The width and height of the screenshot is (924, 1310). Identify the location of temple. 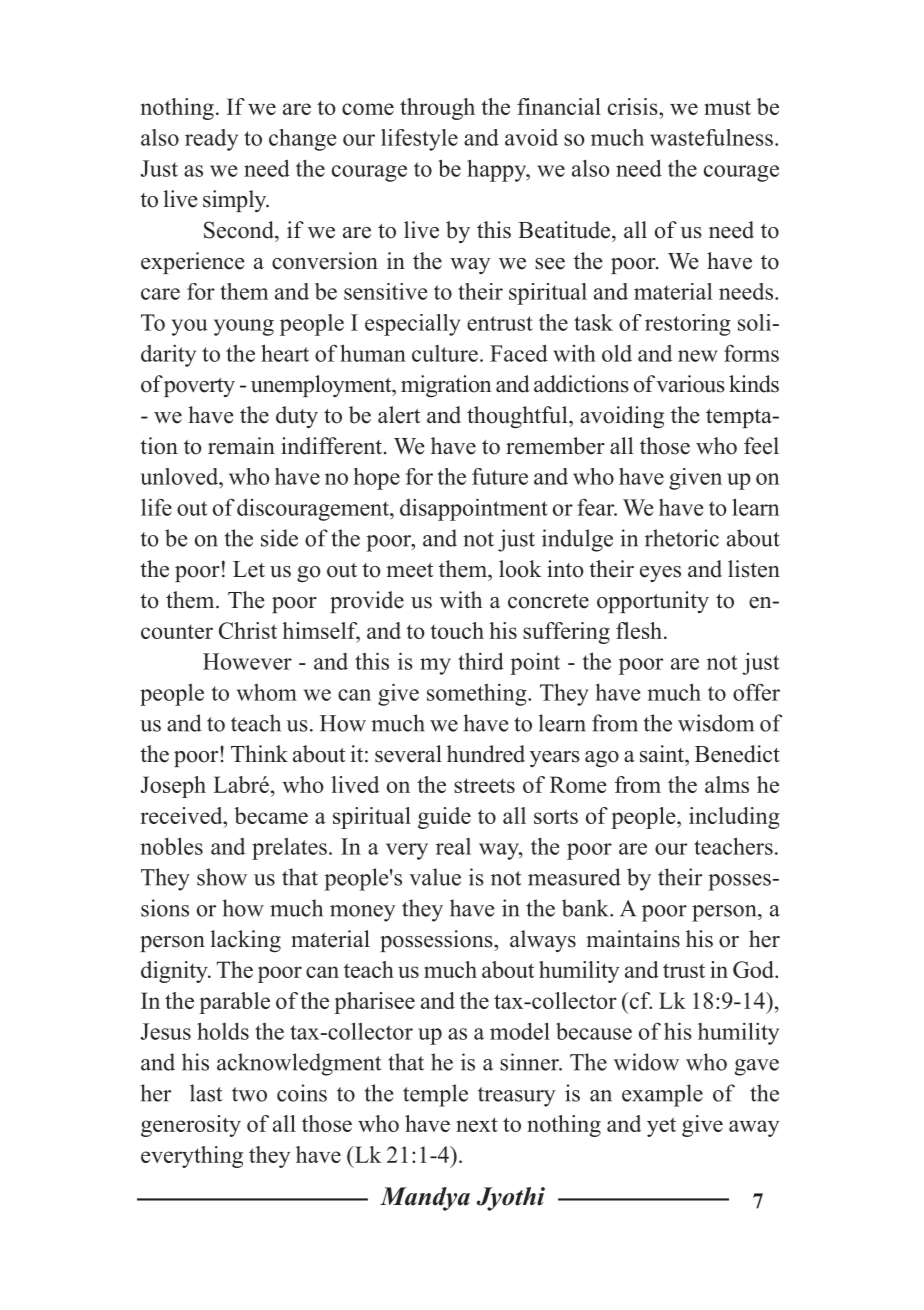
(435, 1095).
